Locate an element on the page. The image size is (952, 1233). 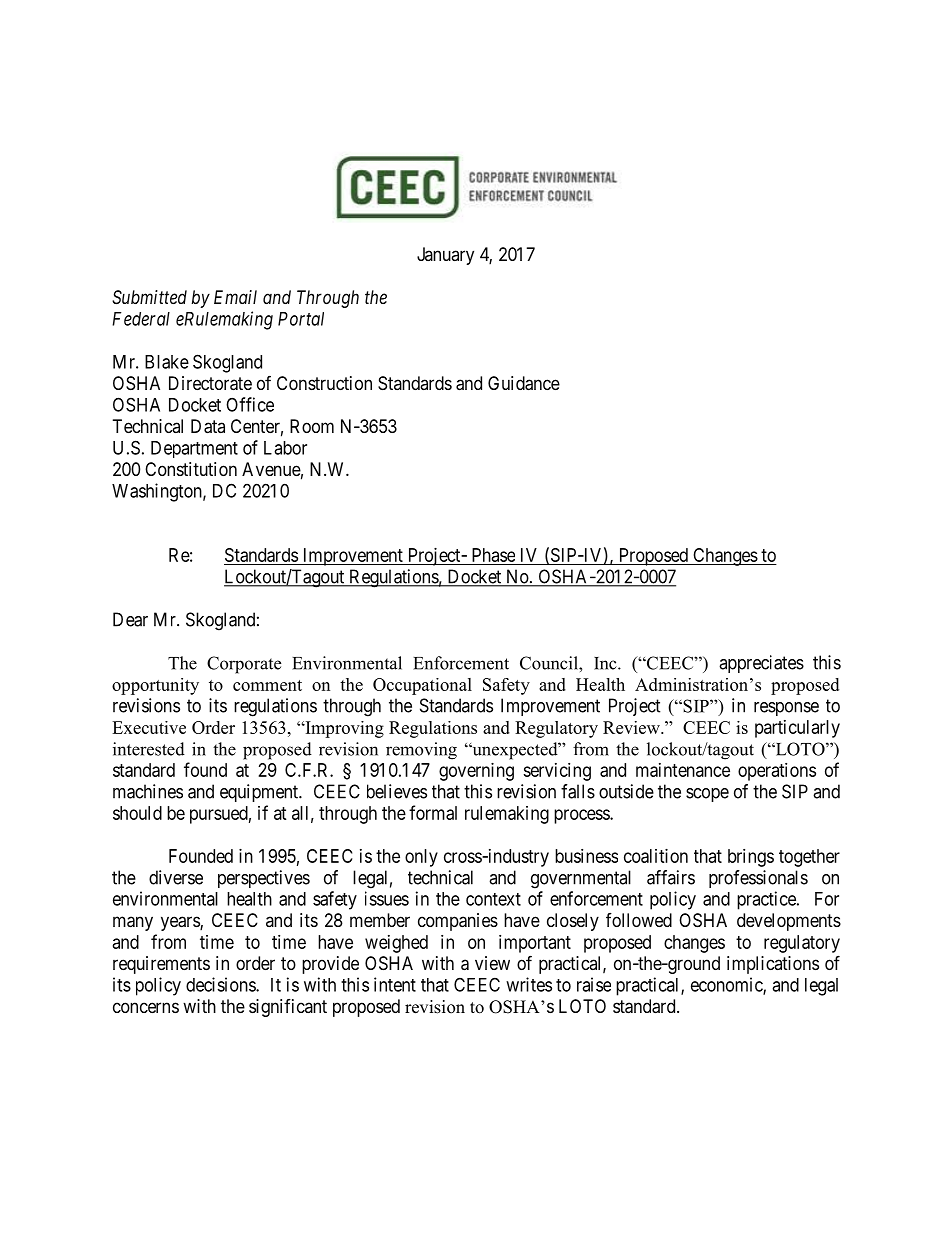
Guidance is located at coordinates (524, 383).
